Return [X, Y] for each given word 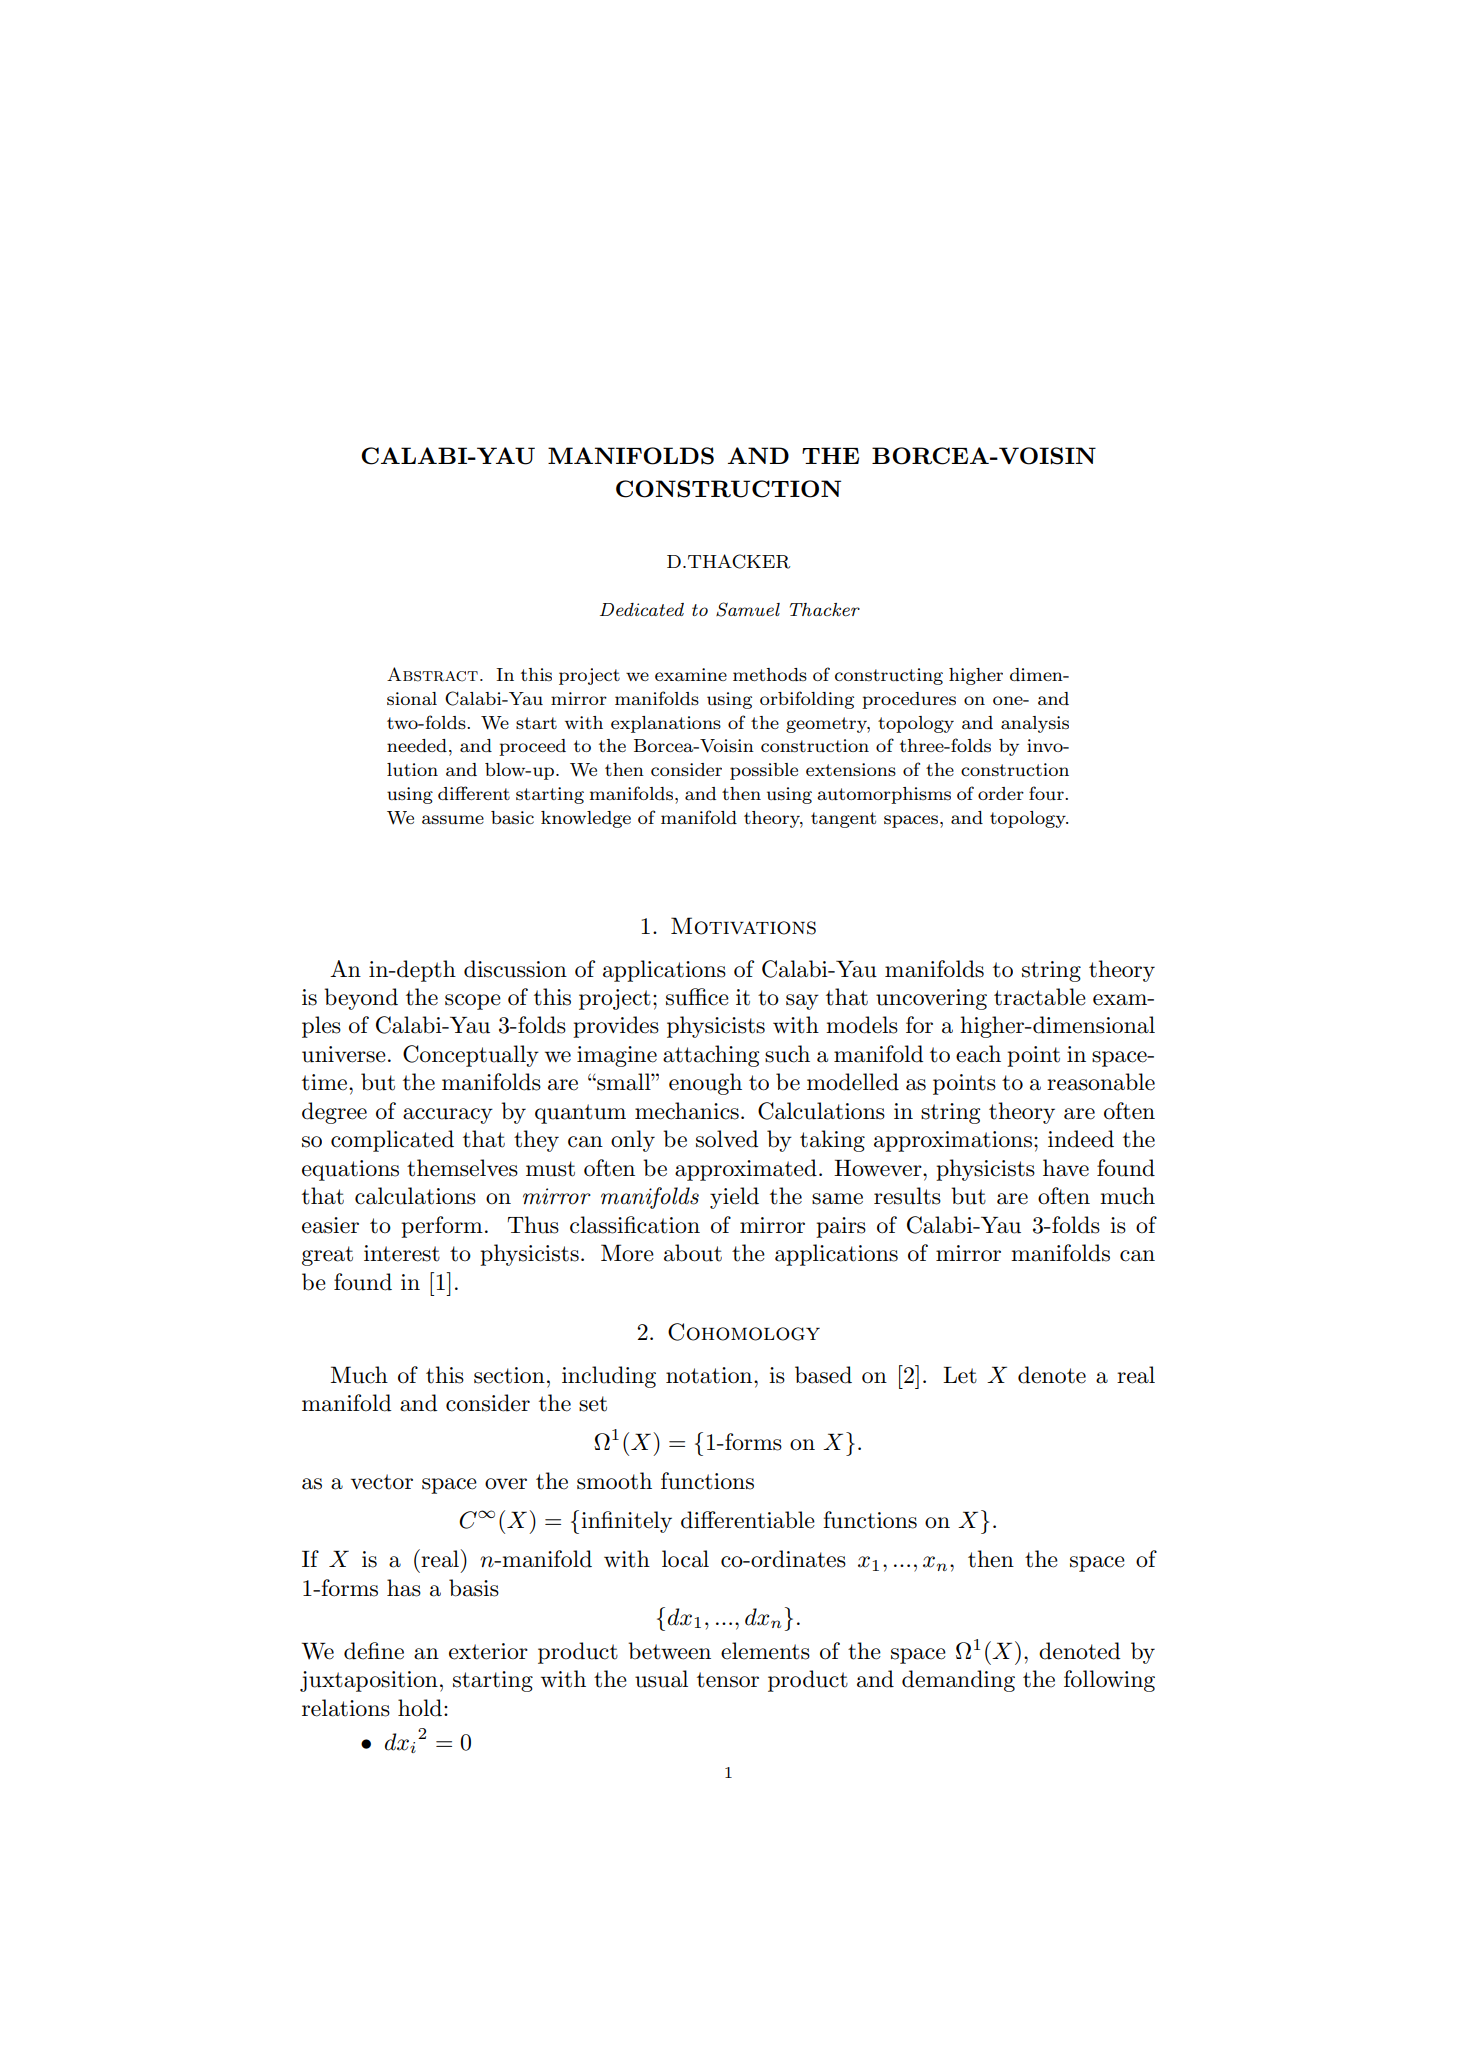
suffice [697, 997]
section [509, 1375]
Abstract [432, 674]
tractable [1040, 997]
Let [960, 1375]
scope [473, 1002]
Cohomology [744, 1332]
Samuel [748, 609]
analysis [1035, 724]
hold [421, 1708]
